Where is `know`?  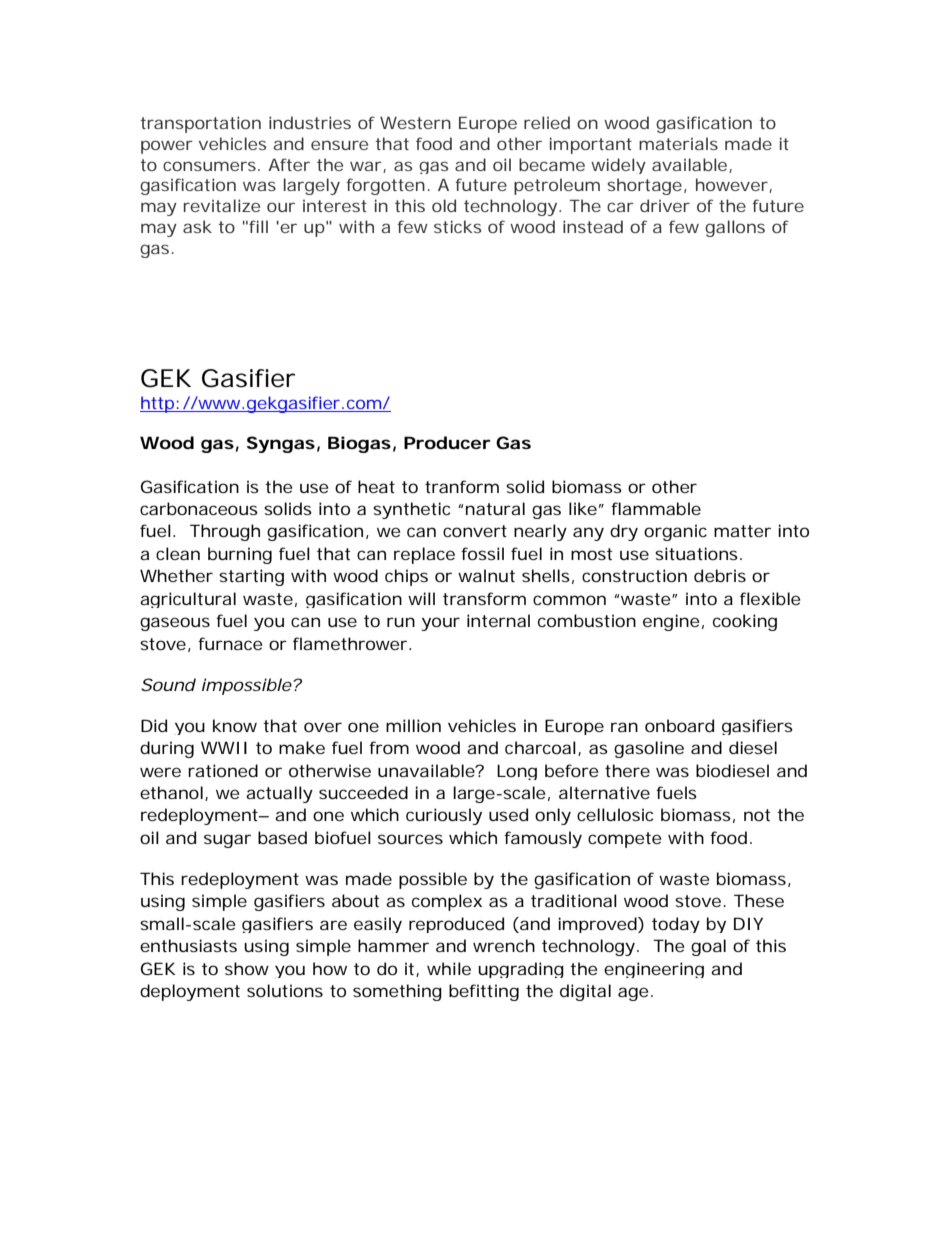
know is located at coordinates (235, 725).
